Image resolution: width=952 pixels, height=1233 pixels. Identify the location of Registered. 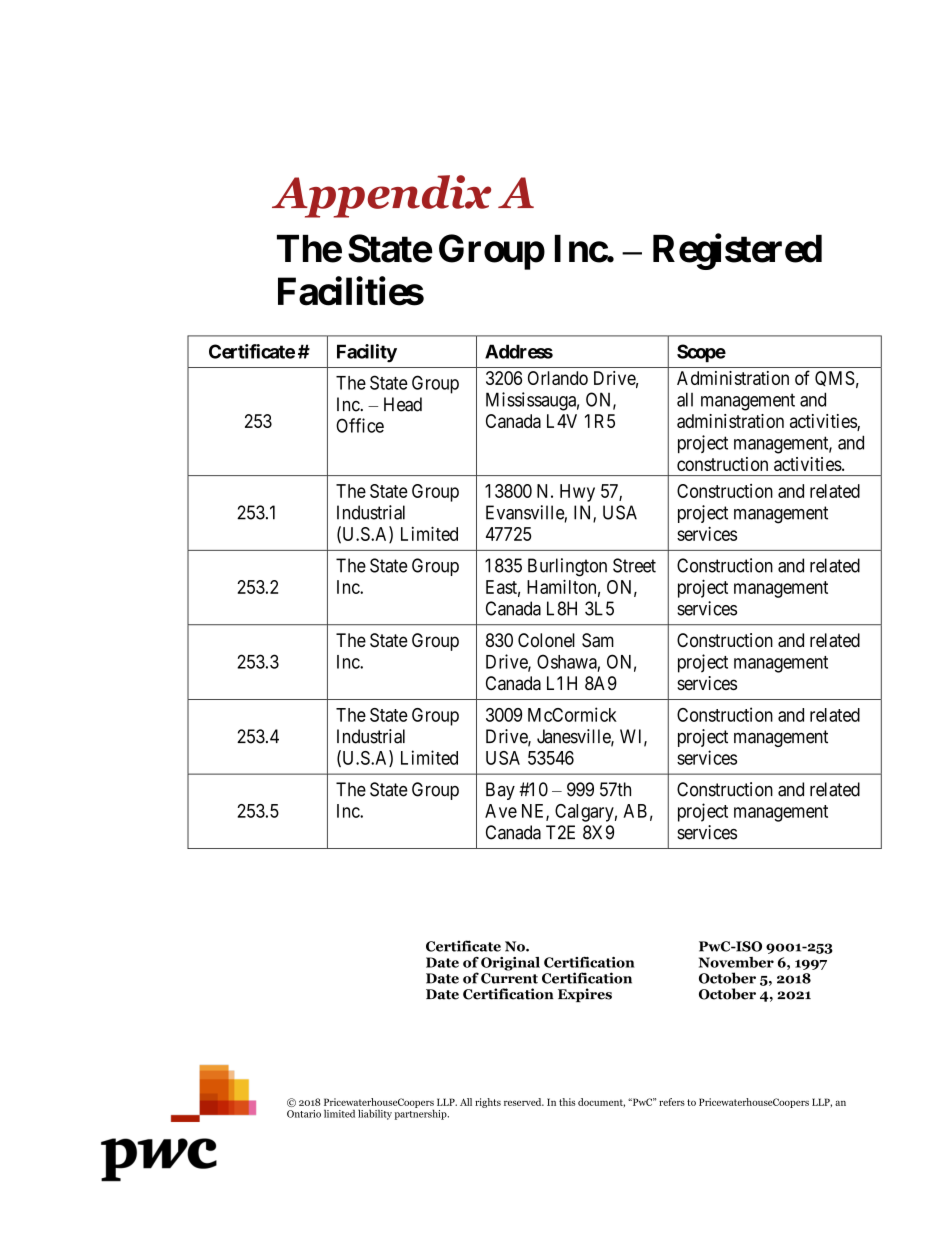
(737, 252).
